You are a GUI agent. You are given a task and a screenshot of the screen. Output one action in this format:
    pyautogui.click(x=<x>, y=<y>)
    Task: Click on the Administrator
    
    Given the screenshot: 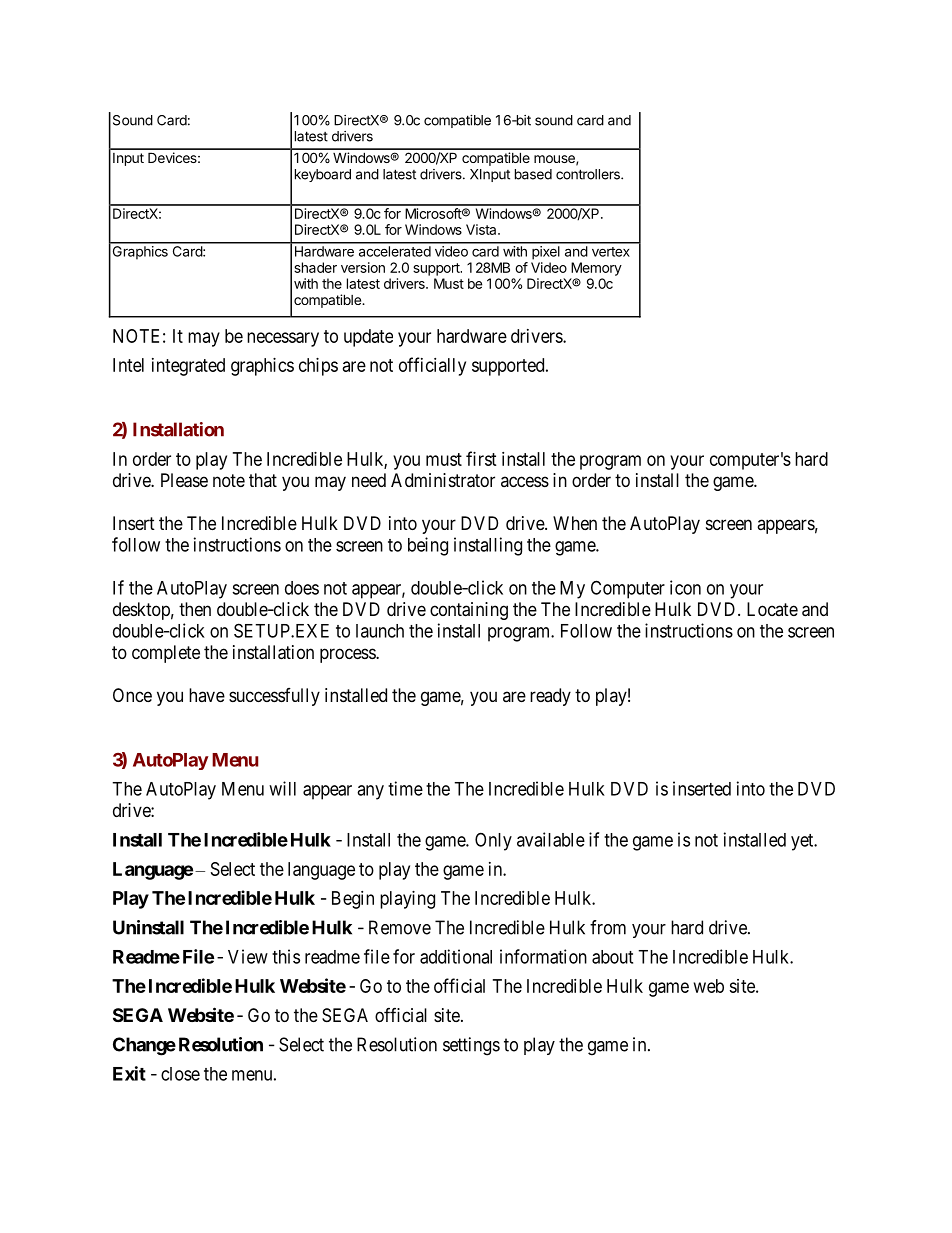 What is the action you would take?
    pyautogui.click(x=443, y=480)
